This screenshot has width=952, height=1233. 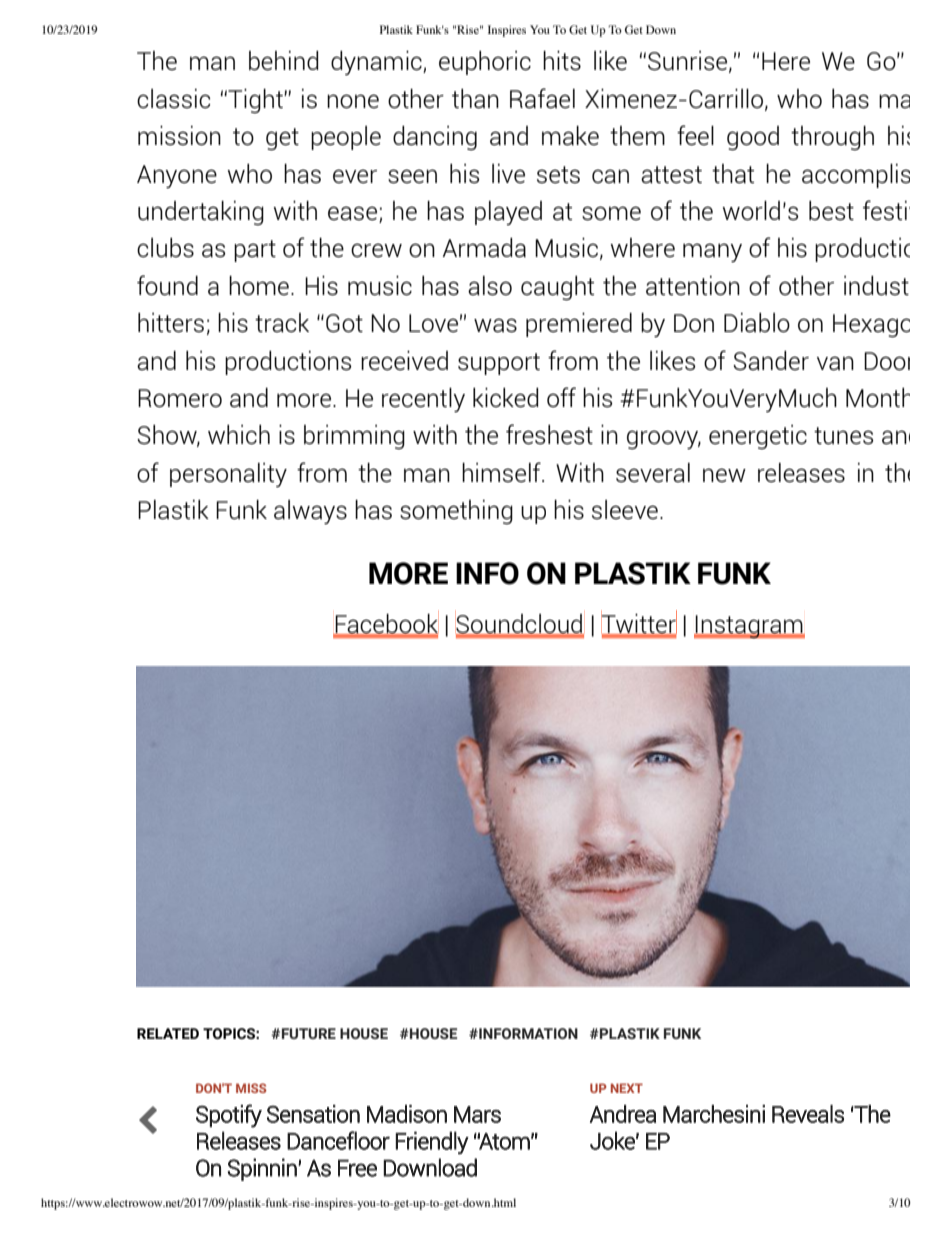 What do you see at coordinates (625, 509) in the screenshot?
I see `sleeve` at bounding box center [625, 509].
